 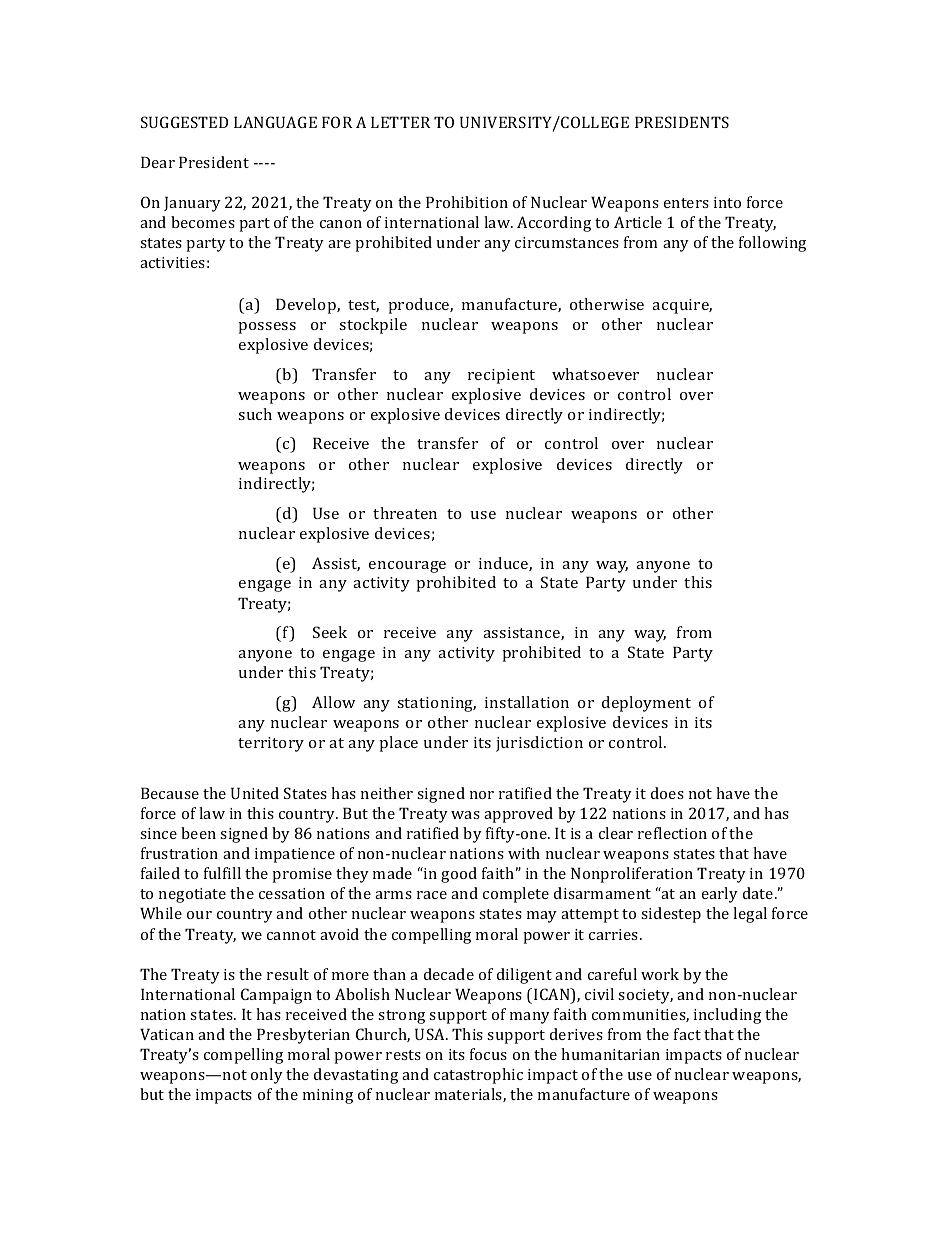 I want to click on was, so click(x=465, y=815).
